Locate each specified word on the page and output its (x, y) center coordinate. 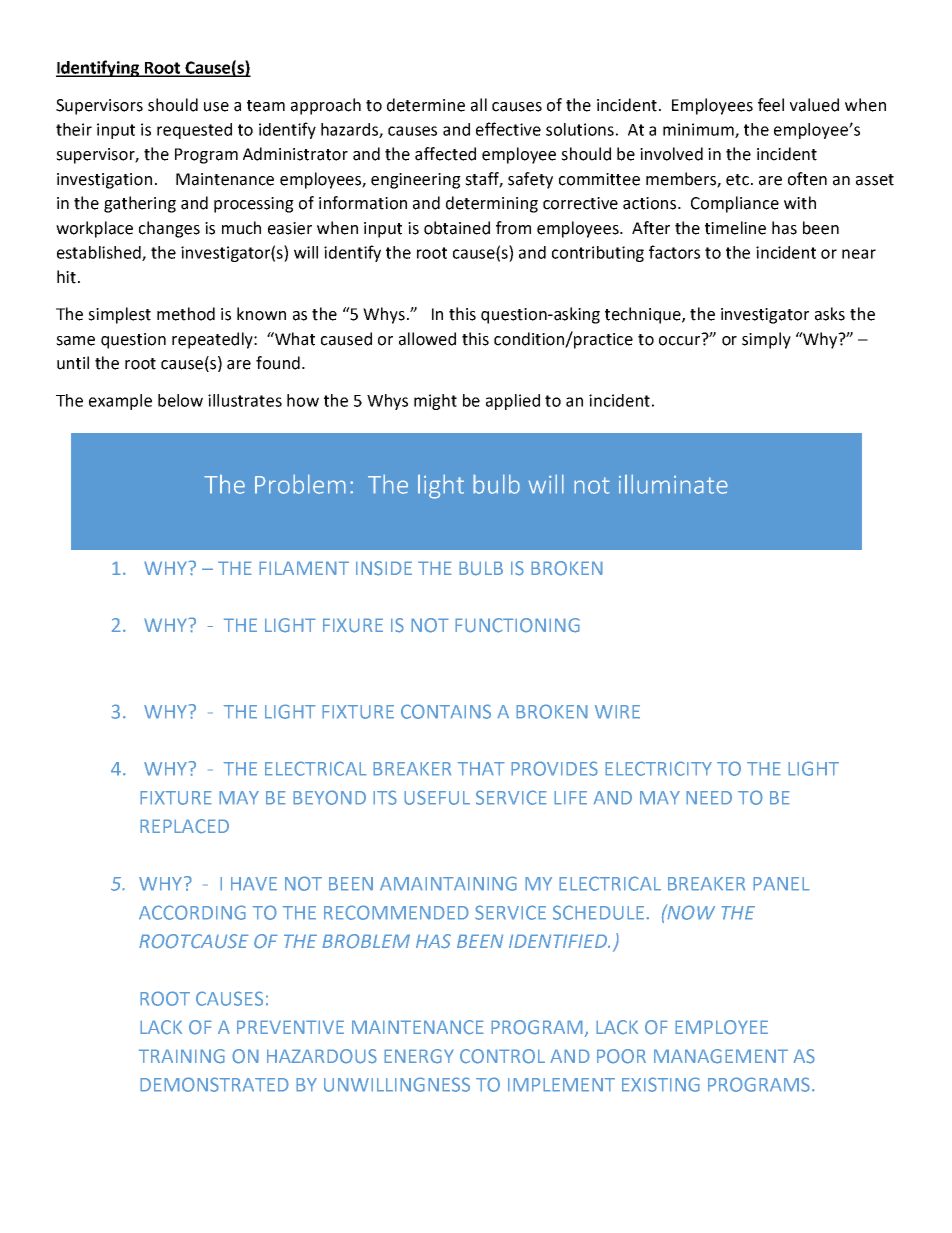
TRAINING (182, 1056)
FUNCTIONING (517, 625)
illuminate (673, 484)
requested (194, 131)
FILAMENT (304, 568)
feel (771, 105)
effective (508, 129)
